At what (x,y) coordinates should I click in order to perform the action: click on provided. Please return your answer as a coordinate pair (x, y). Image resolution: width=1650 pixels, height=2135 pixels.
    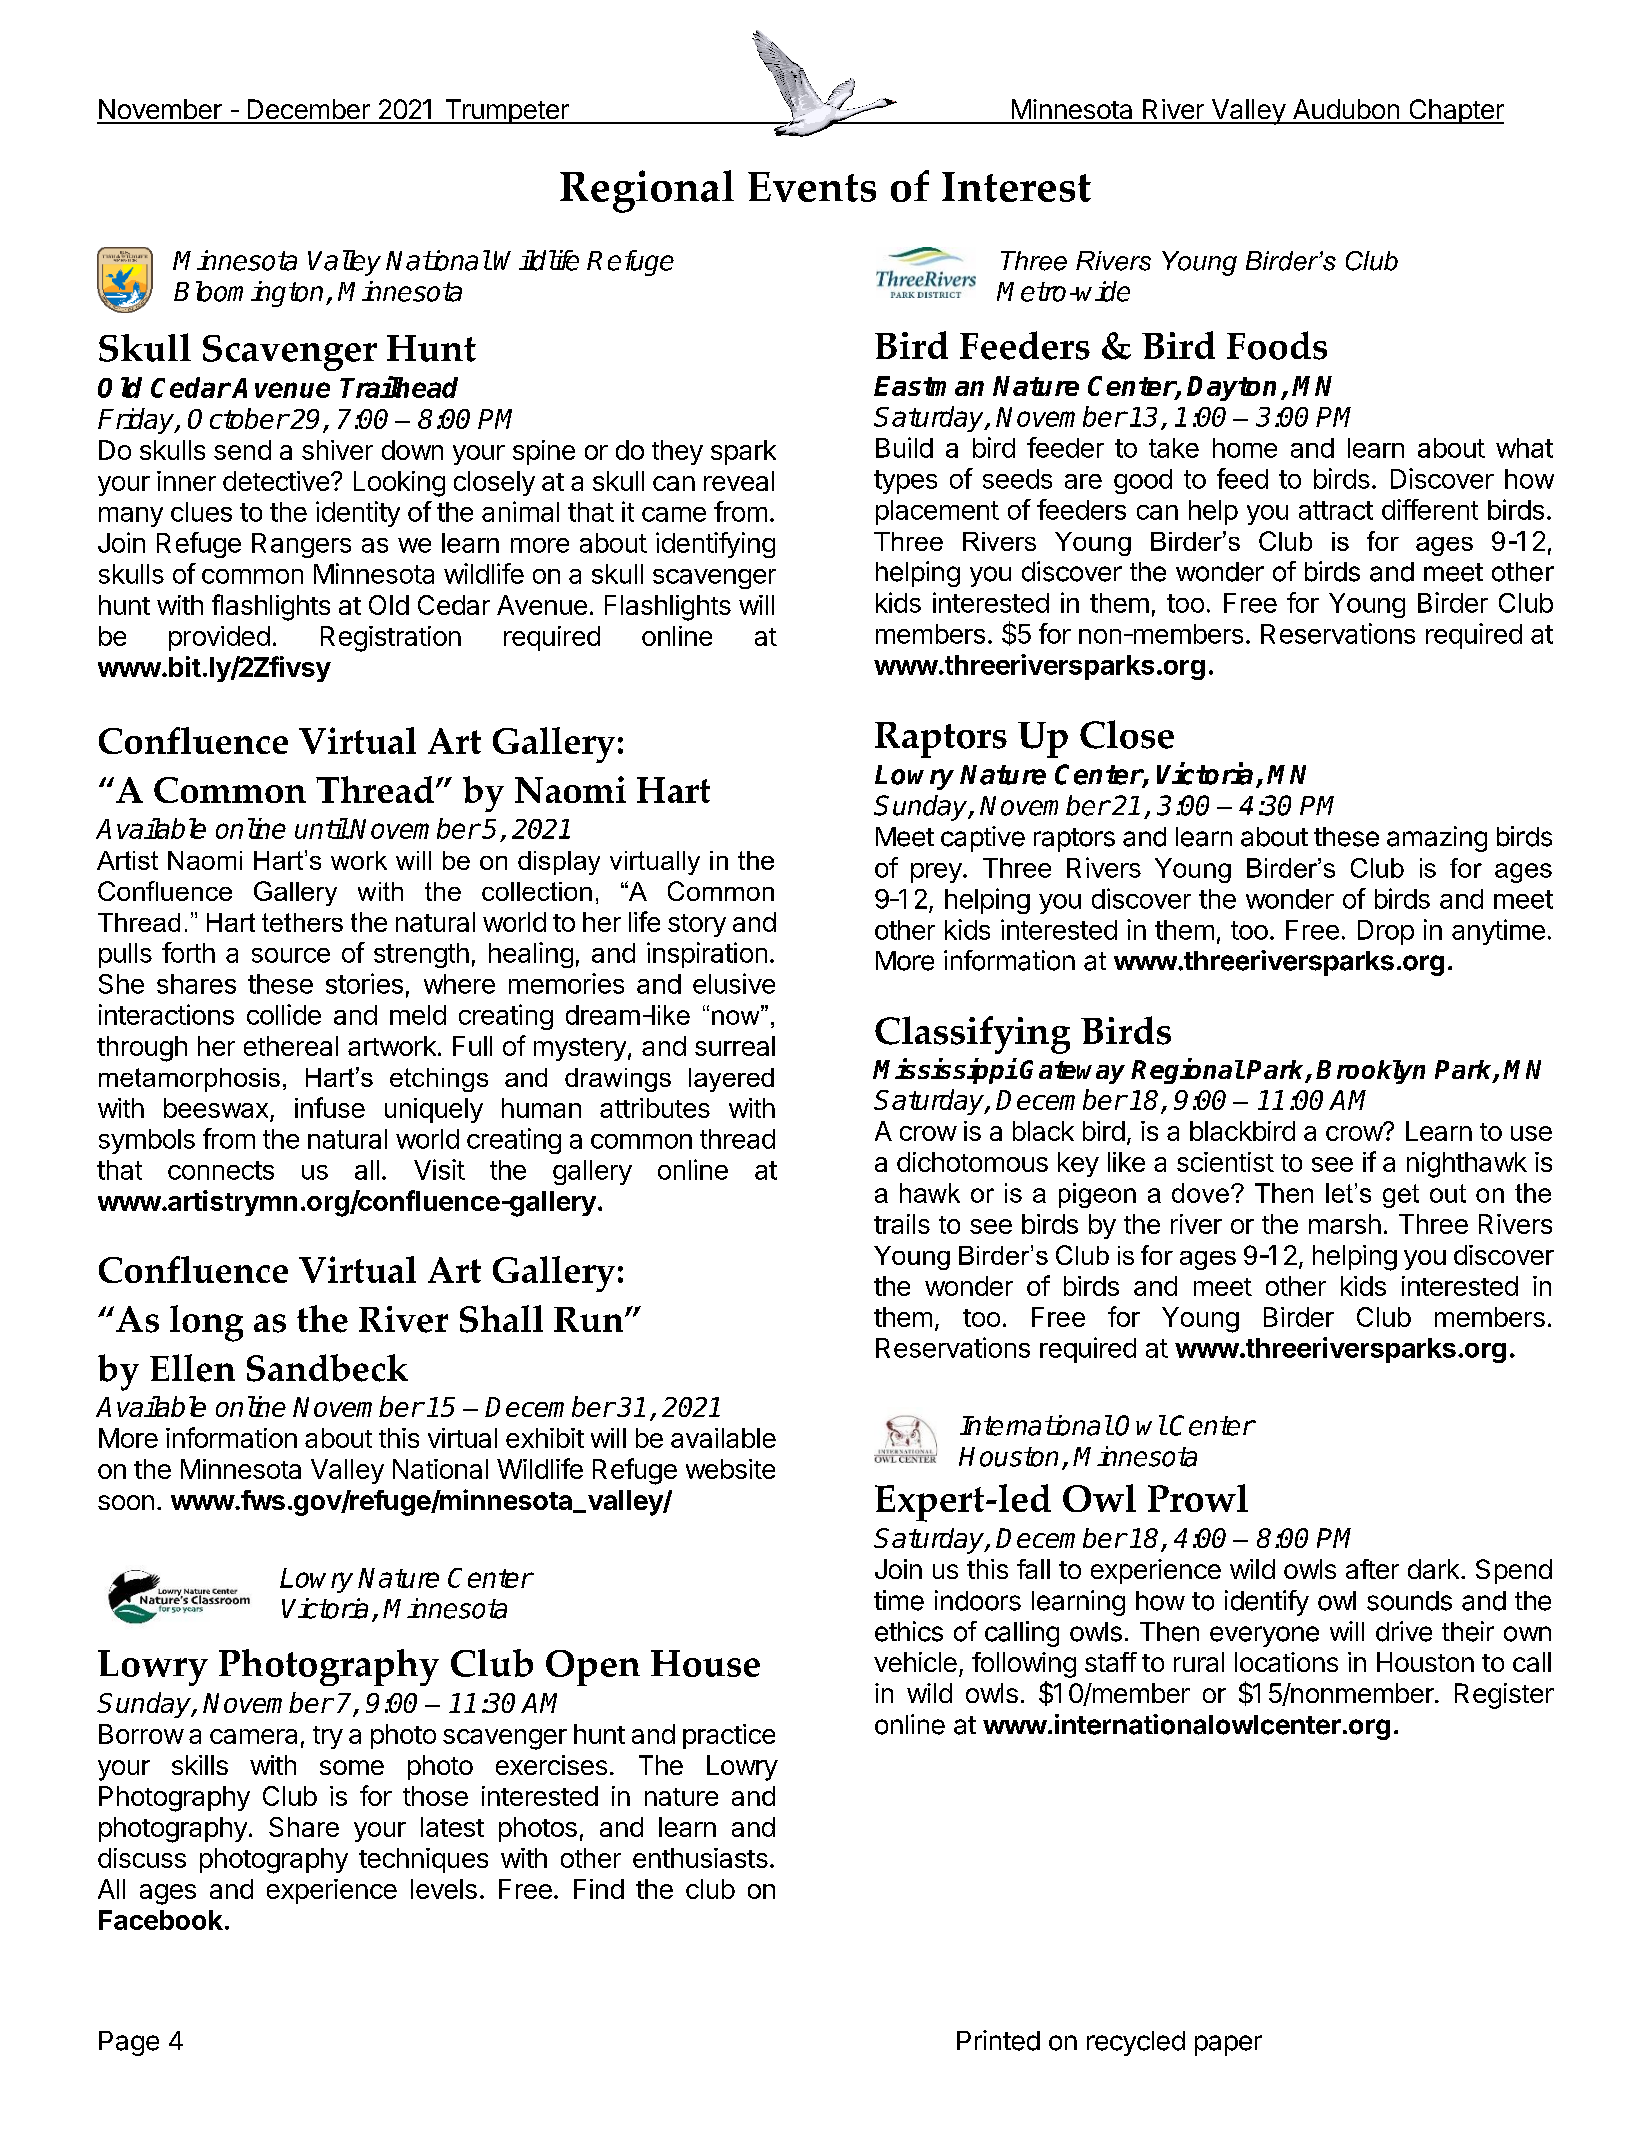
    Looking at the image, I should click on (219, 638).
